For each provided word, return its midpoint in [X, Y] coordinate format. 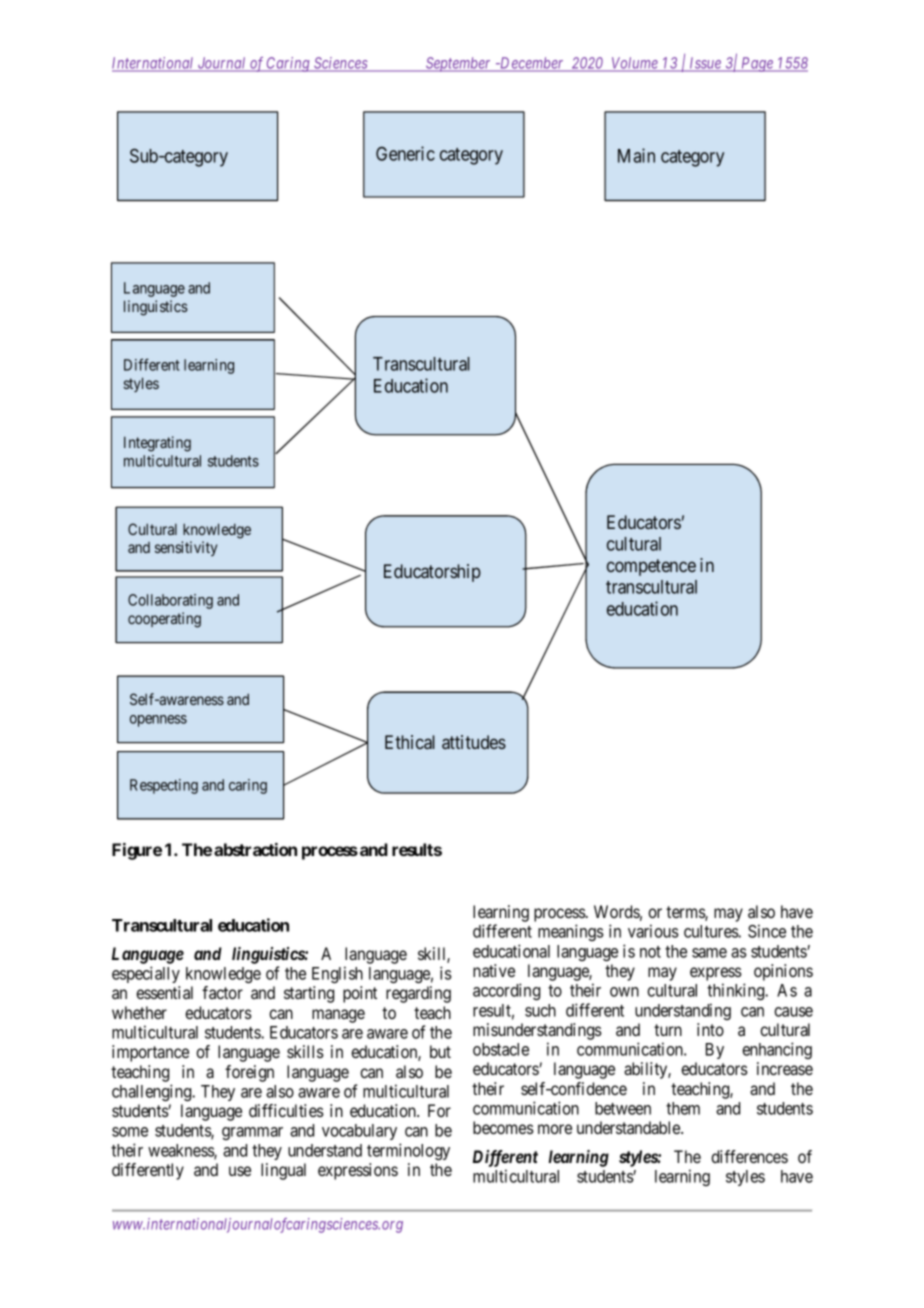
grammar [252, 1133]
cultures [711, 931]
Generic [405, 153]
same [709, 953]
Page [757, 64]
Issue [705, 64]
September [458, 64]
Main [636, 155]
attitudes [474, 742]
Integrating [157, 444]
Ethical [410, 742]
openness [158, 721]
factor [222, 992]
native [494, 970]
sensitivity [186, 548]
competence [651, 567]
